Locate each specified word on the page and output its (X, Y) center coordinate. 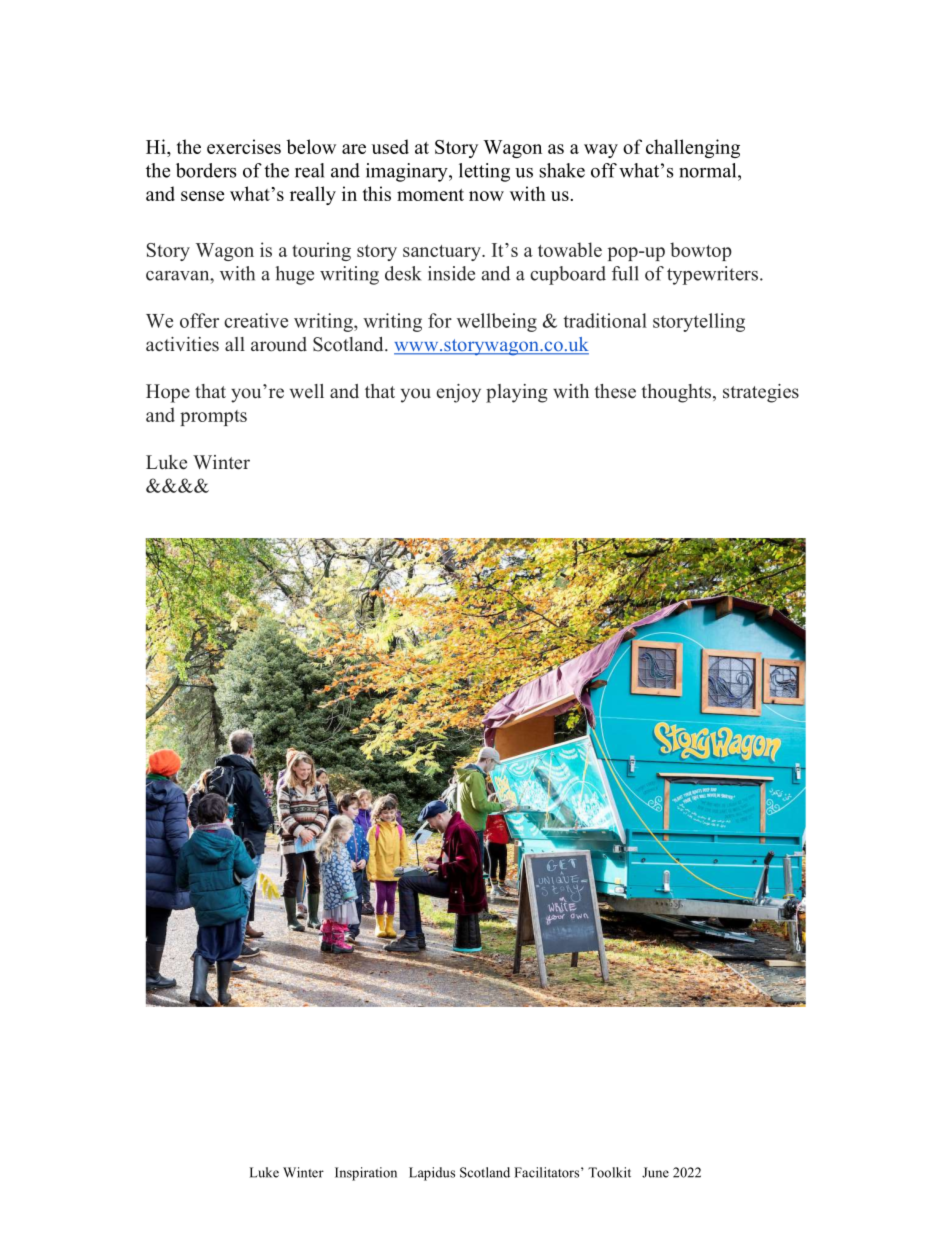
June (655, 1172)
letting (484, 172)
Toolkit (609, 1172)
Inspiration (366, 1174)
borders (206, 170)
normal (709, 170)
